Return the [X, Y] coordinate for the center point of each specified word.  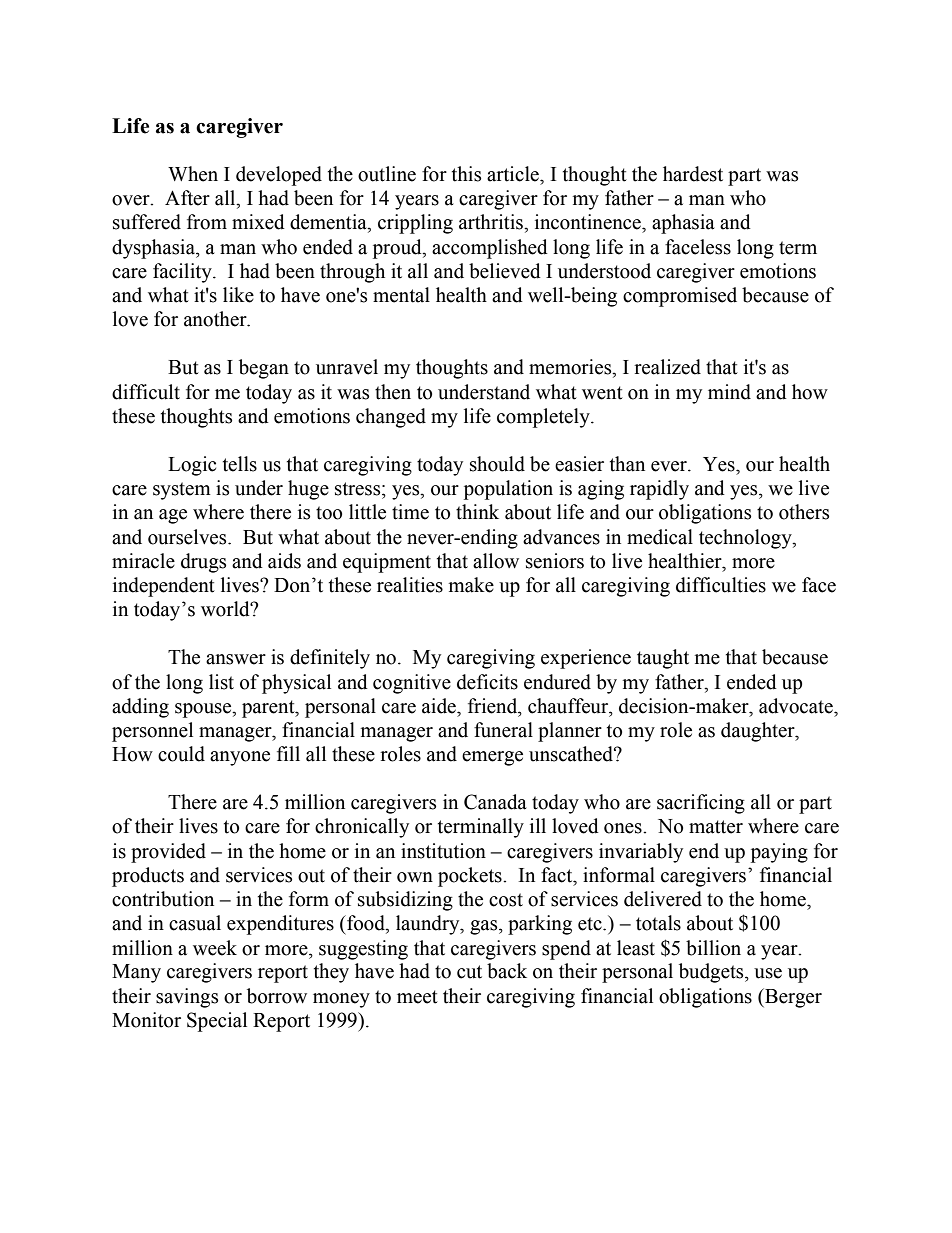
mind [729, 392]
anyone [240, 758]
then [393, 392]
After [187, 198]
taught [663, 659]
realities [410, 585]
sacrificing [701, 804]
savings [187, 998]
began [264, 369]
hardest [693, 174]
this [466, 174]
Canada [495, 802]
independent [164, 587]
